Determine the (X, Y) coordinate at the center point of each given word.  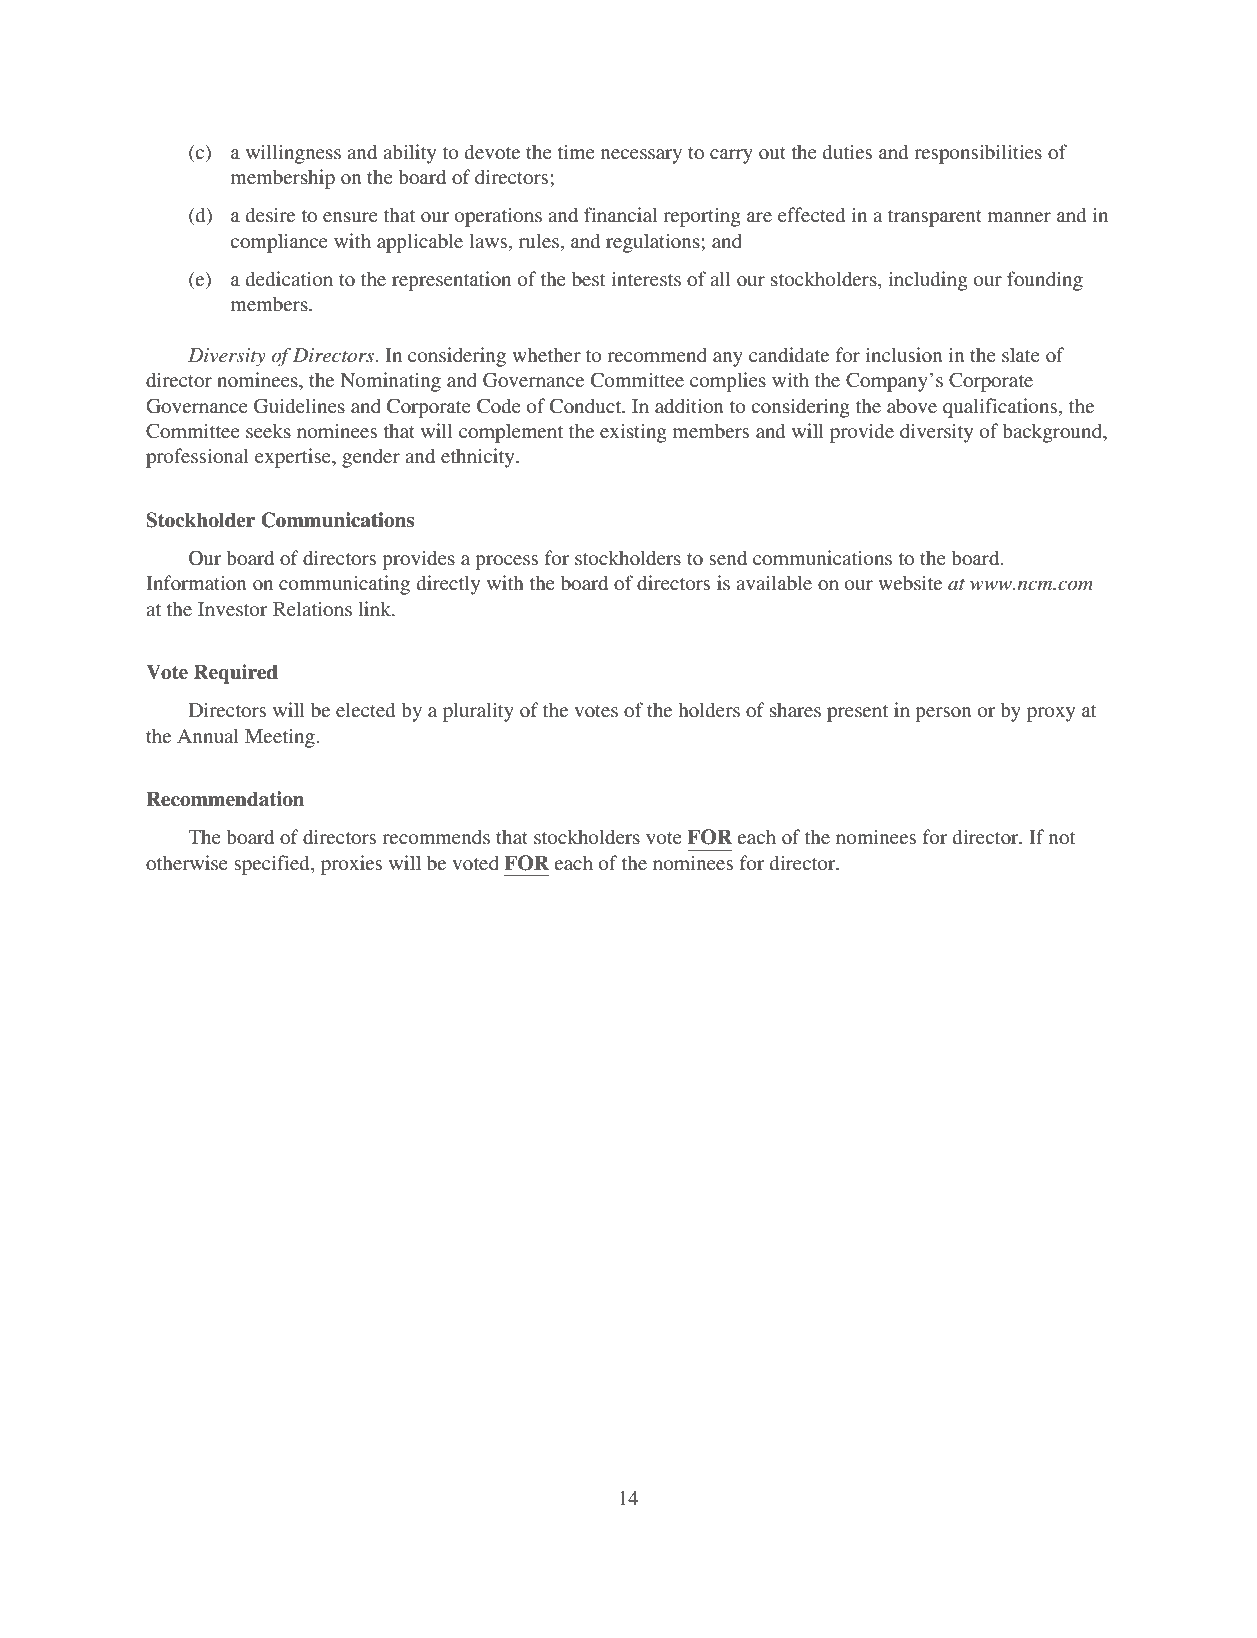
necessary (641, 156)
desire (270, 214)
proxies (351, 865)
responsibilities (978, 154)
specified (273, 865)
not (1062, 838)
